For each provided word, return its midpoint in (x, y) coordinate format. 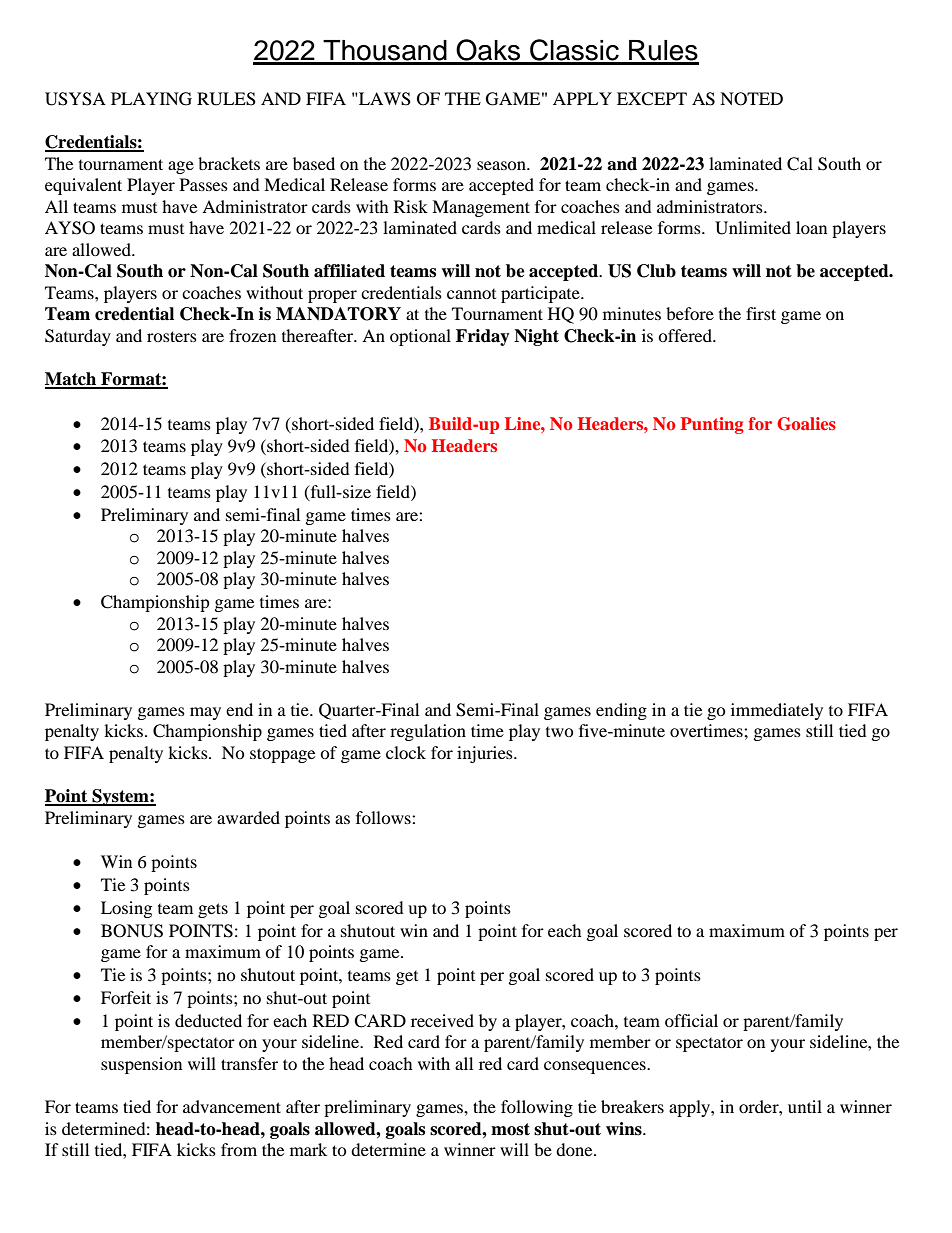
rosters (172, 336)
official (691, 1020)
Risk (411, 206)
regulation (428, 732)
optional (420, 337)
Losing (126, 909)
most (510, 1129)
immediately (777, 711)
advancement (232, 1106)
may (205, 713)
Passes (204, 184)
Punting (712, 425)
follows (384, 817)
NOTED (751, 99)
